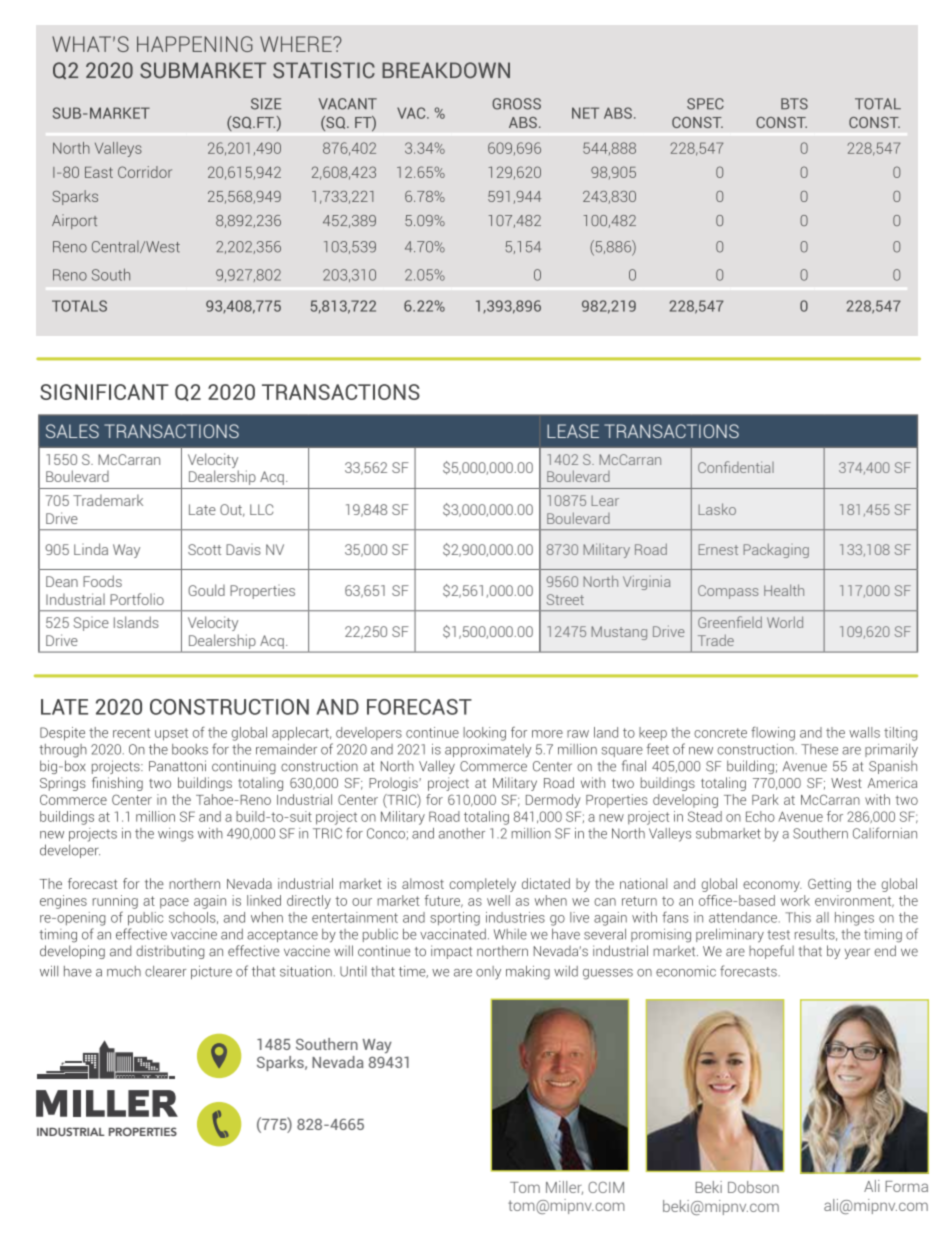  I want to click on Confidential, so click(736, 467).
